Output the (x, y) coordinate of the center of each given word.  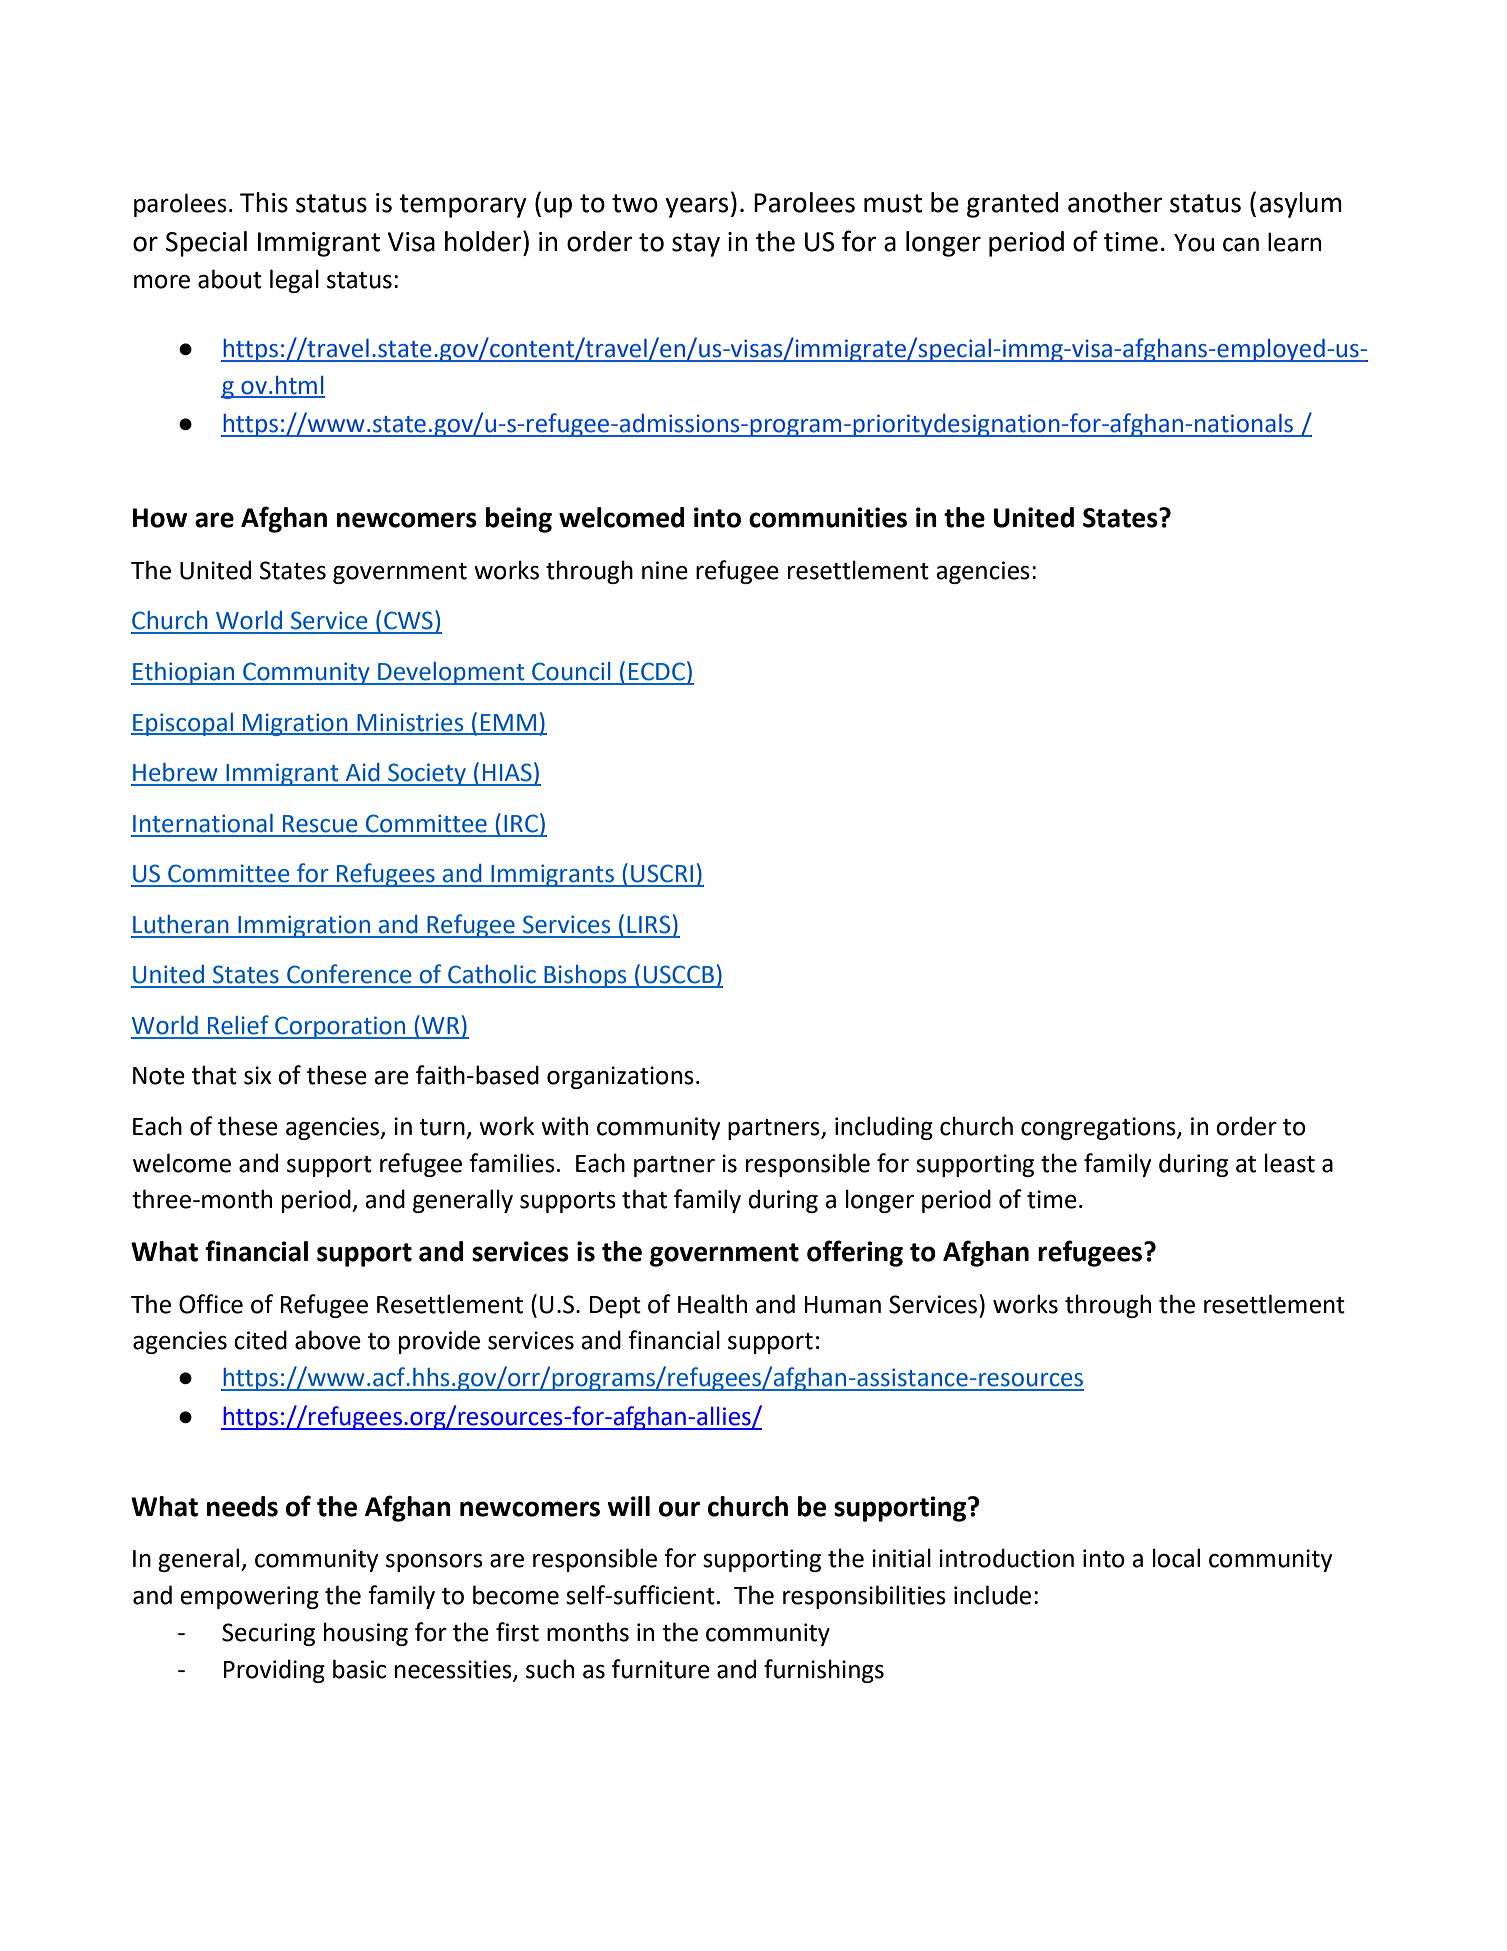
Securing (268, 1634)
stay (696, 245)
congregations (1099, 1128)
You (1194, 243)
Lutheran (181, 924)
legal (294, 281)
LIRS (648, 924)
